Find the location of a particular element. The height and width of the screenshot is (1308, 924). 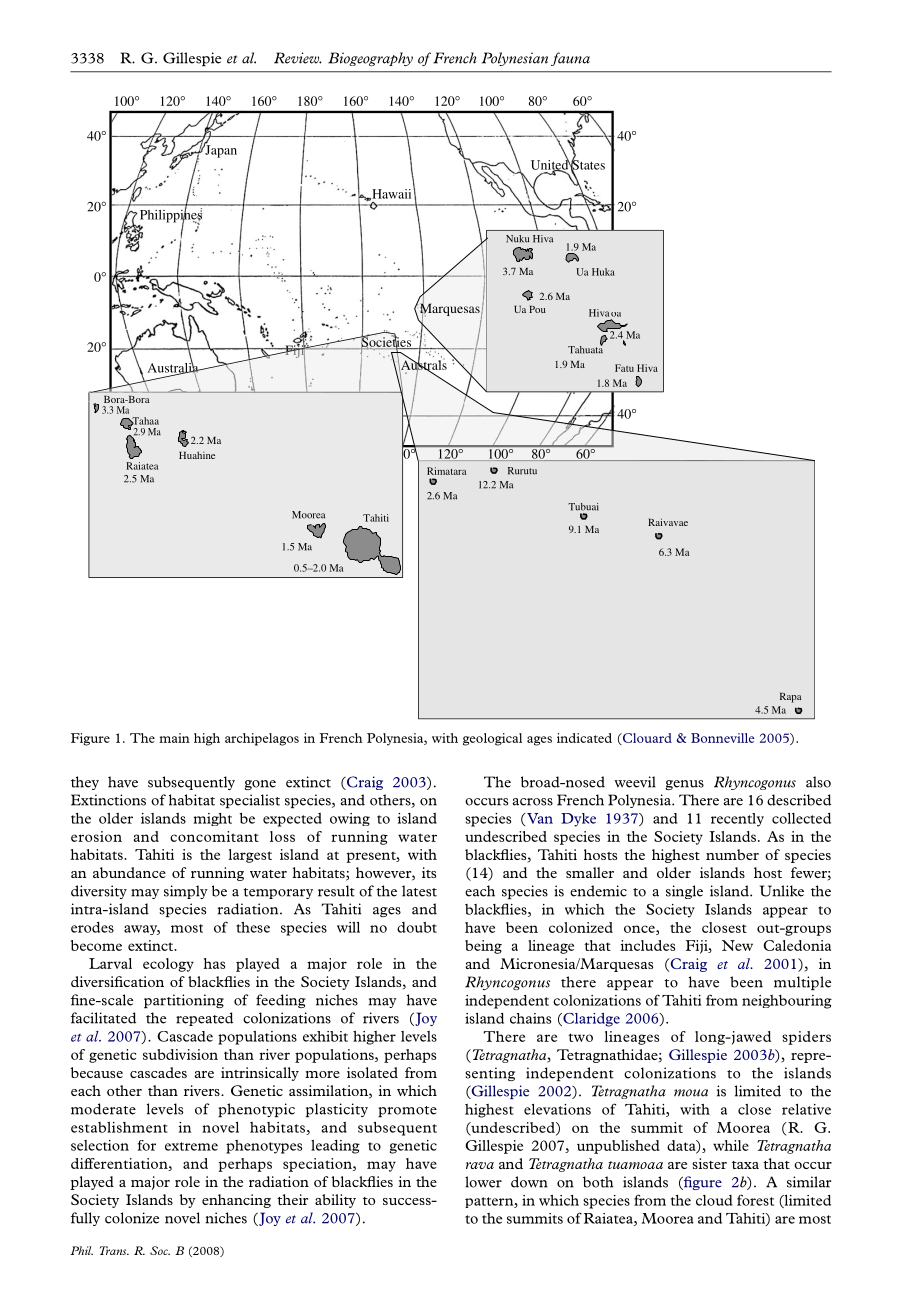

Review is located at coordinates (298, 58).
